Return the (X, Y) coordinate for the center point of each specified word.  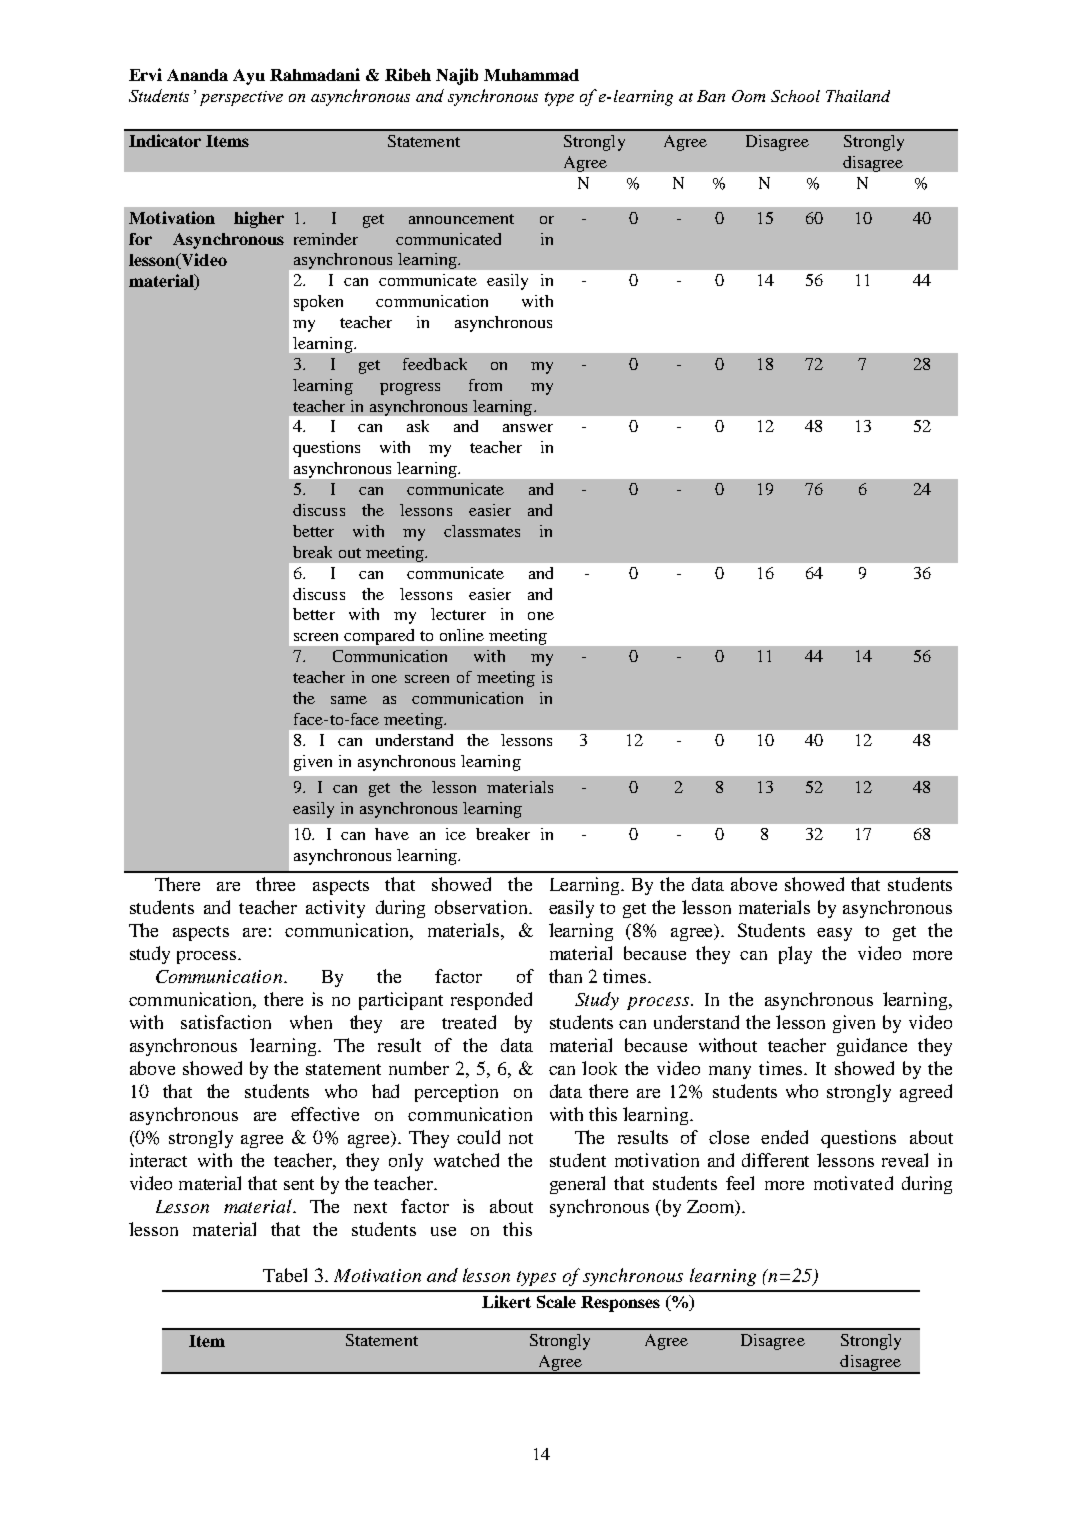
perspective (241, 98)
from (485, 385)
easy (834, 934)
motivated (853, 1183)
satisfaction (226, 1022)
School (795, 96)
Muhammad (531, 75)
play (795, 955)
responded (491, 1001)
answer (528, 428)
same (349, 700)
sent (299, 1184)
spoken (318, 303)
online (462, 635)
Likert (506, 1301)
